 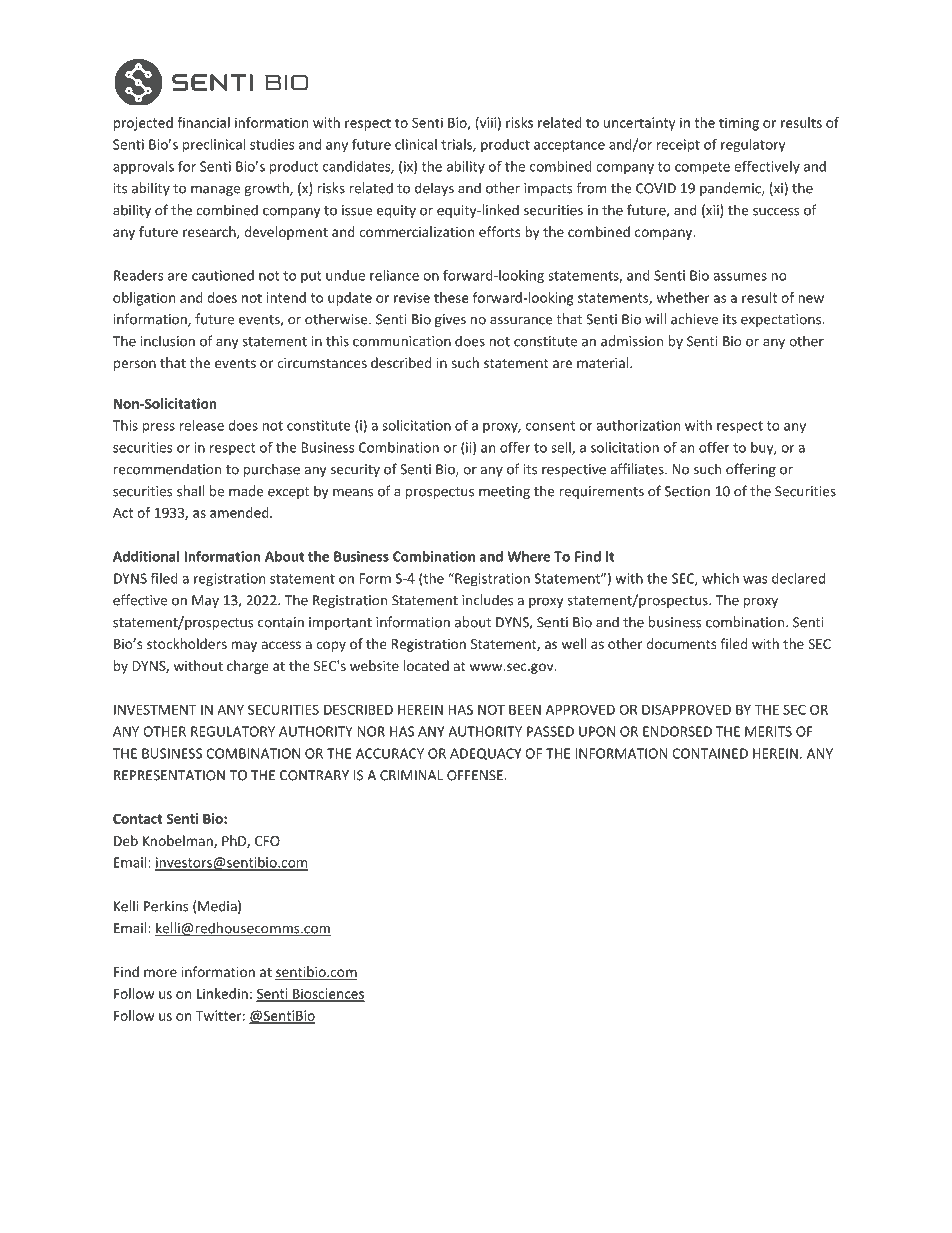 I want to click on more, so click(x=160, y=973).
